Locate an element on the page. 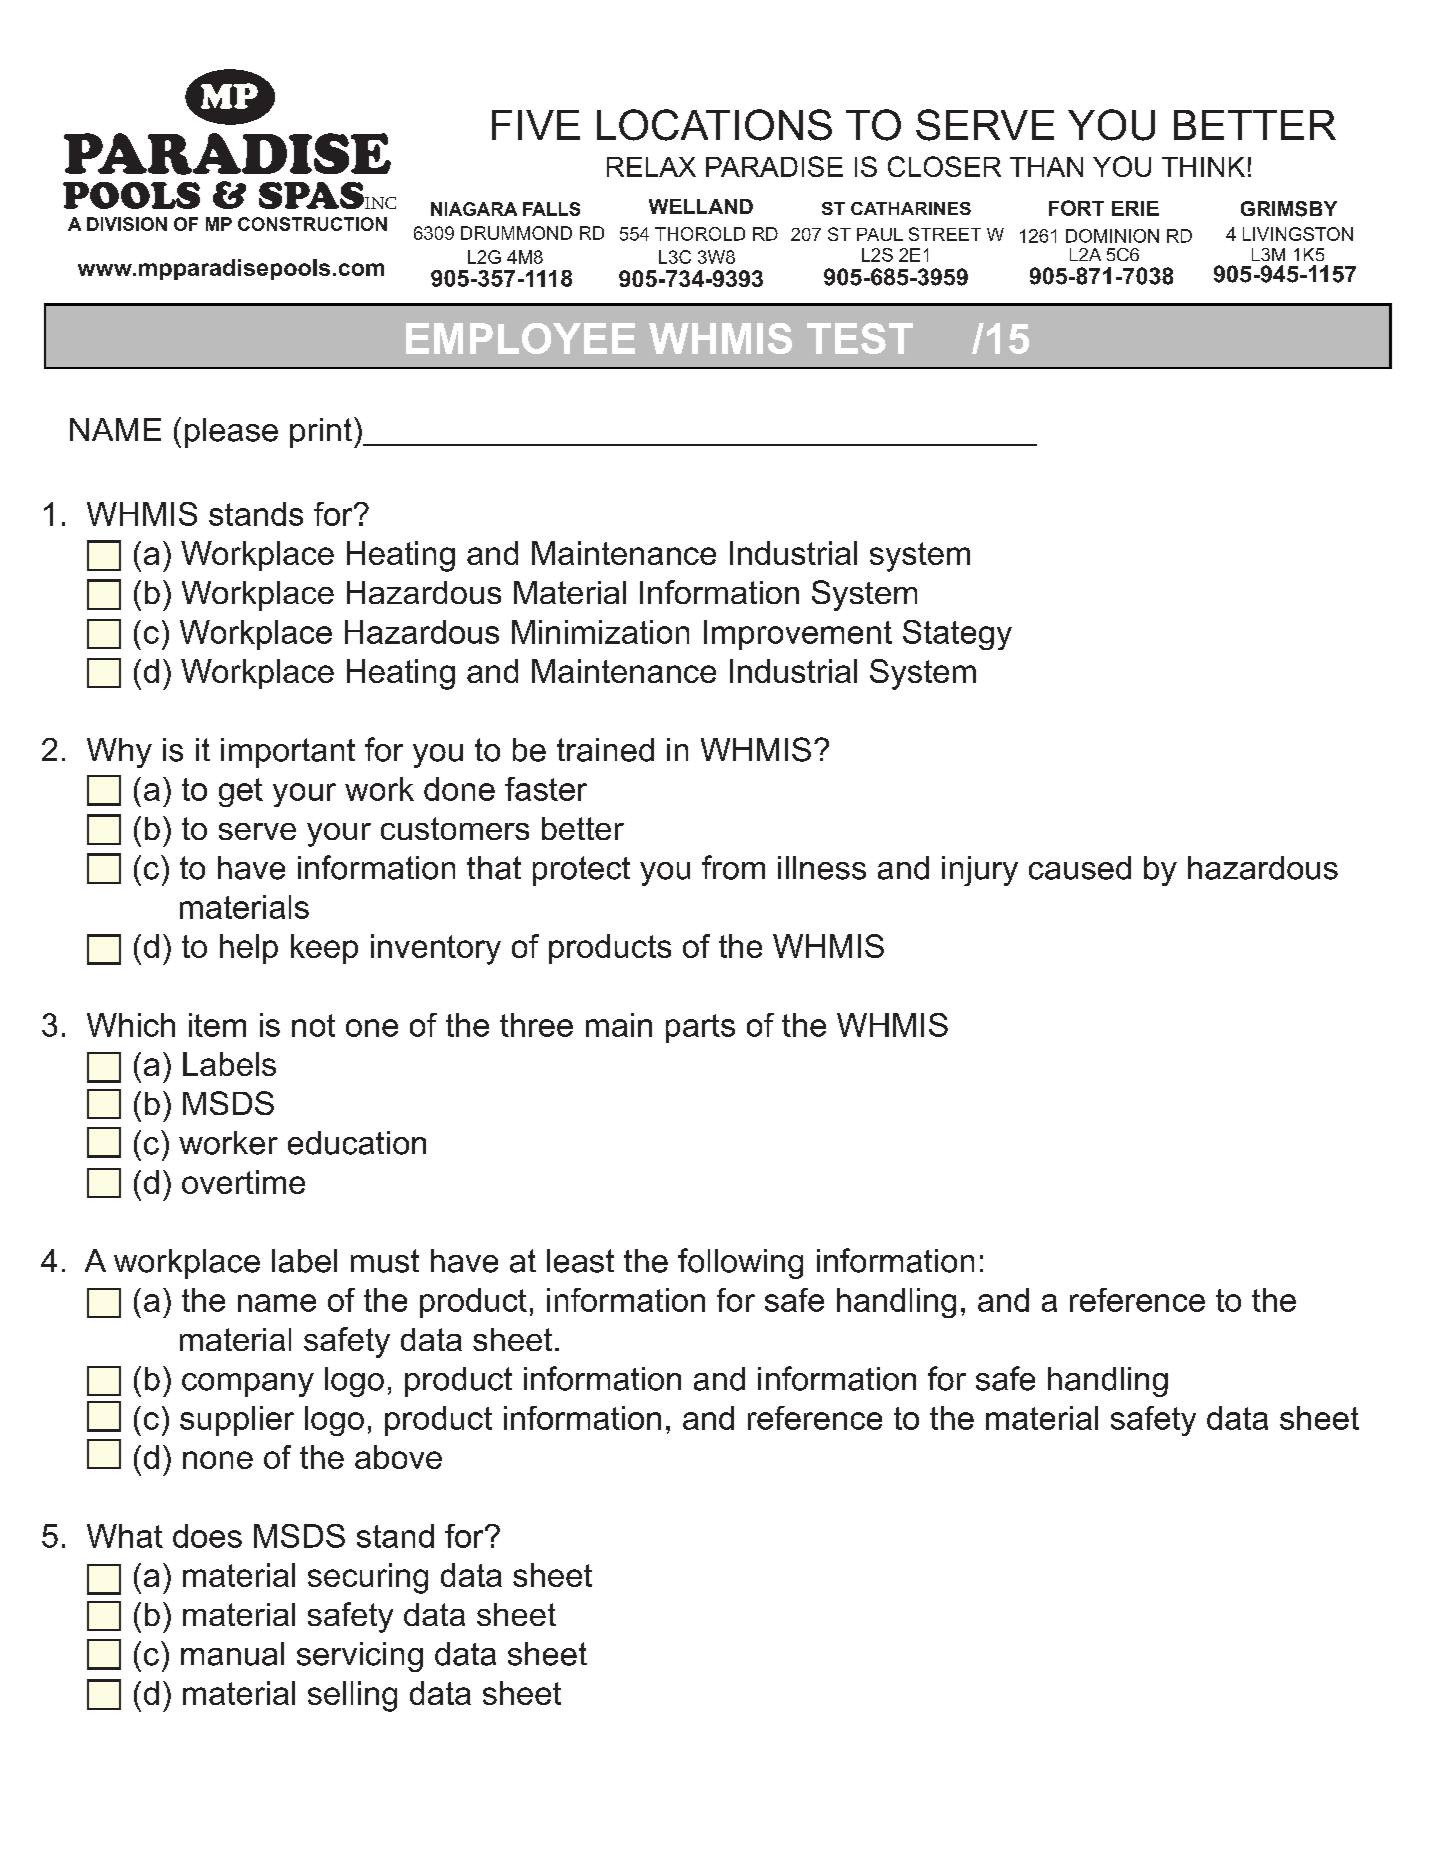  THINK is located at coordinates (1203, 167).
